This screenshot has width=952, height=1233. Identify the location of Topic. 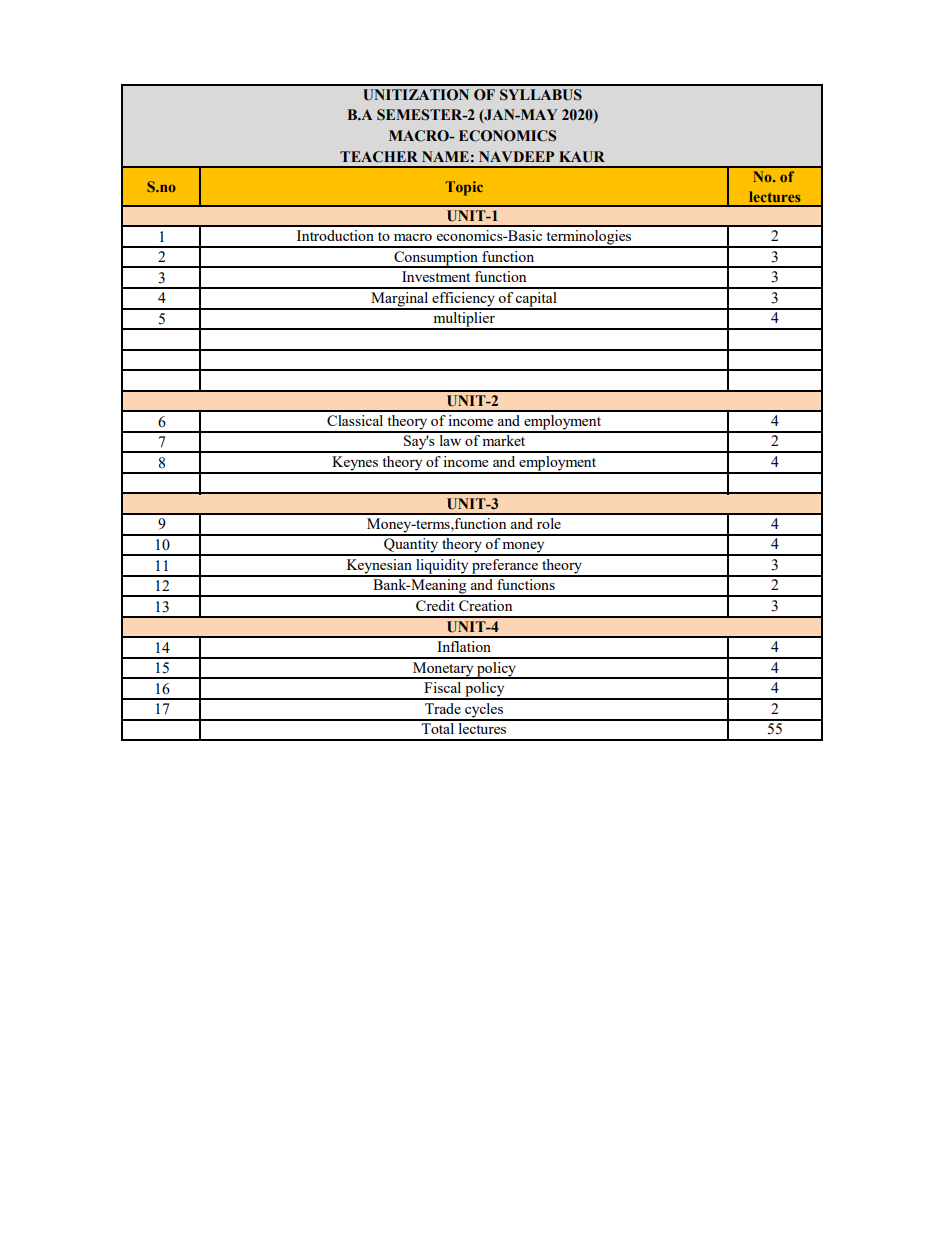
(464, 188).
